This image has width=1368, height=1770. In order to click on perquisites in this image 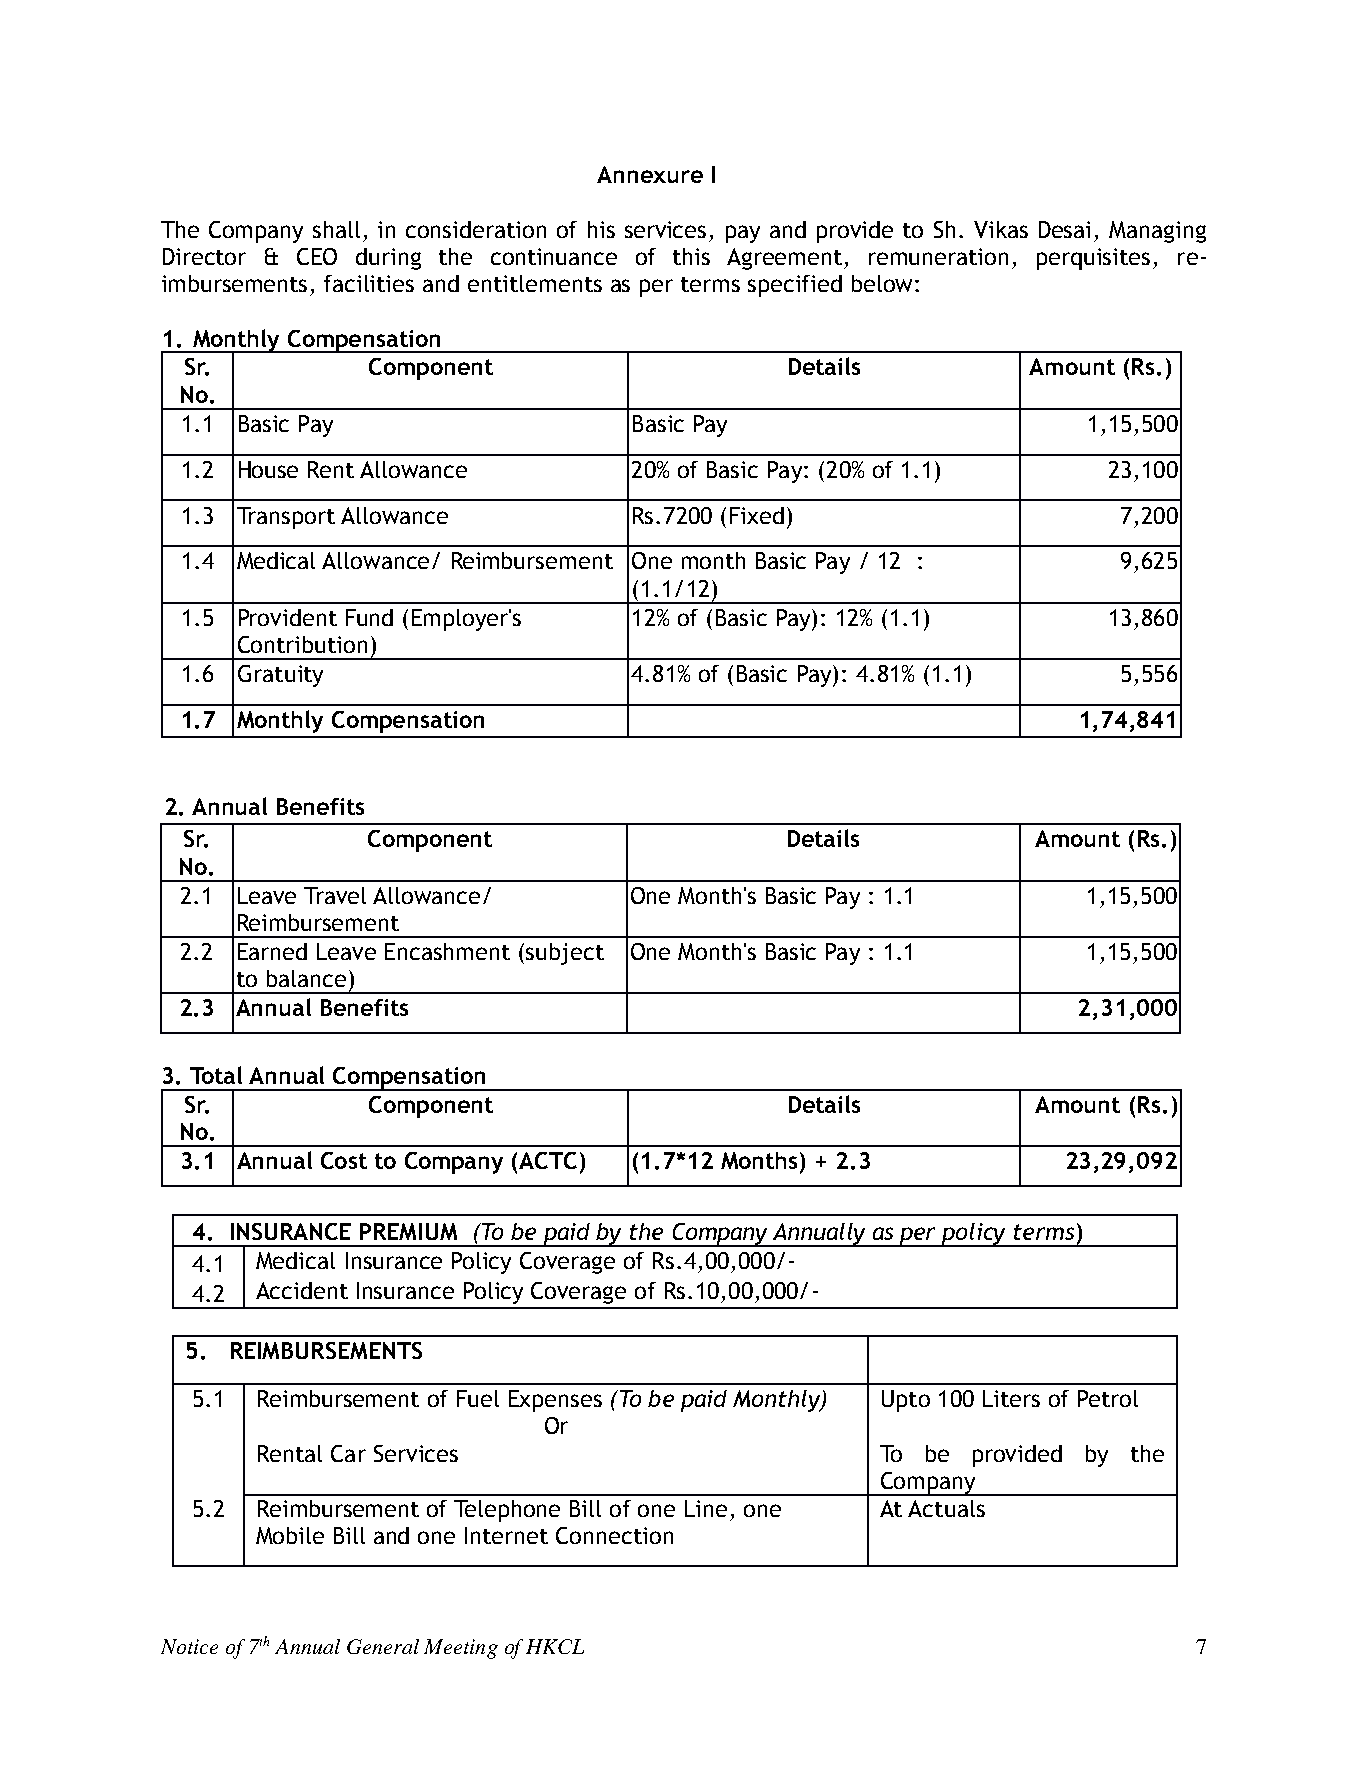, I will do `click(1093, 259)`.
